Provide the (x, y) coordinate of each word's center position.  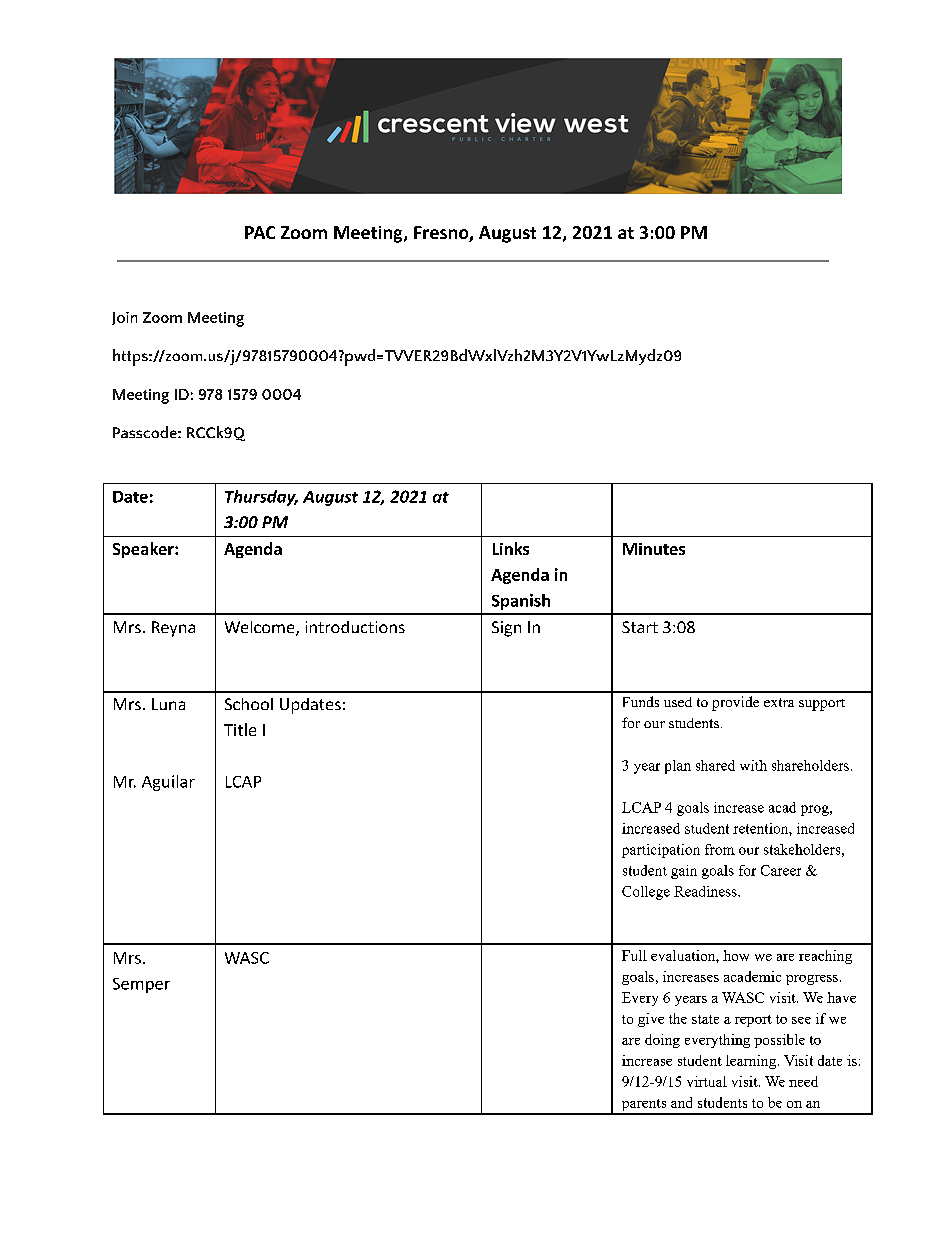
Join (124, 318)
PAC (260, 232)
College (646, 893)
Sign (506, 629)
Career (781, 870)
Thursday (261, 498)
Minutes (654, 549)
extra (779, 702)
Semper (141, 985)
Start (640, 627)
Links (511, 548)
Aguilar (168, 783)
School (249, 704)
